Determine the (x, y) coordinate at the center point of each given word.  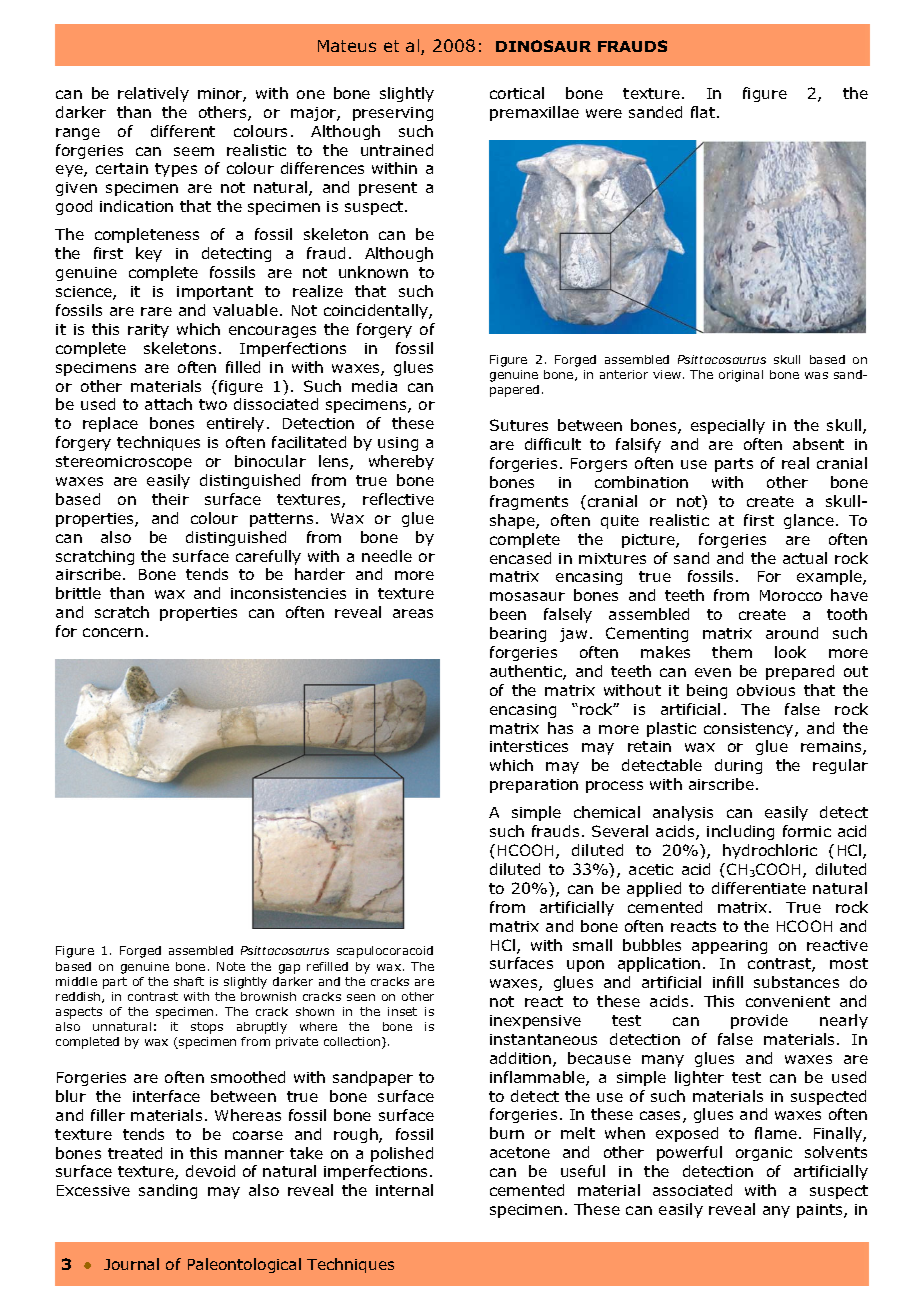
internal (404, 1190)
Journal (131, 1264)
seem (194, 151)
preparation (534, 786)
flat (703, 112)
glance (809, 521)
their (170, 499)
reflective (398, 499)
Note (231, 966)
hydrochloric (770, 851)
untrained (397, 150)
